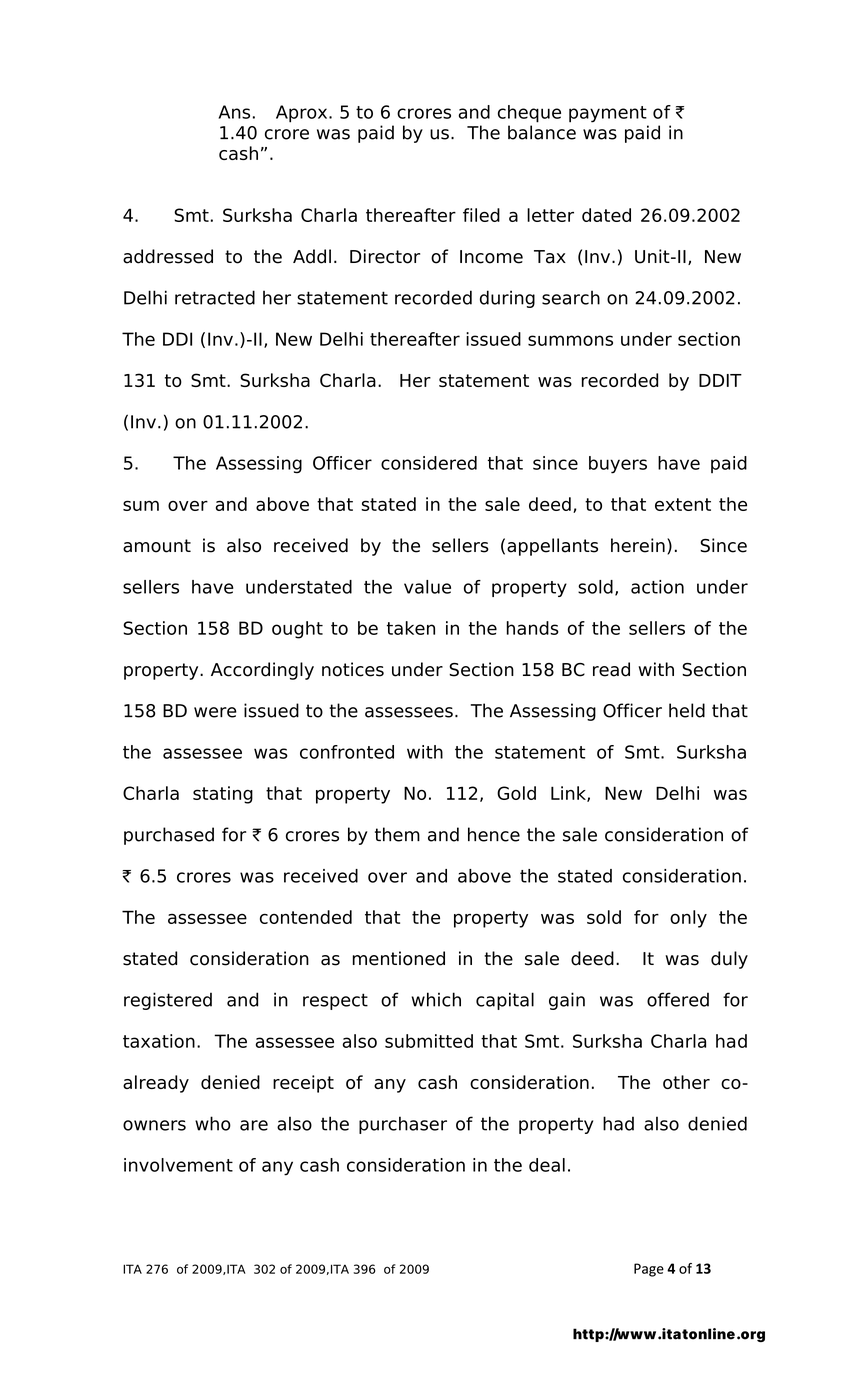 Image resolution: width=868 pixels, height=1379 pixels. I want to click on them, so click(397, 834).
